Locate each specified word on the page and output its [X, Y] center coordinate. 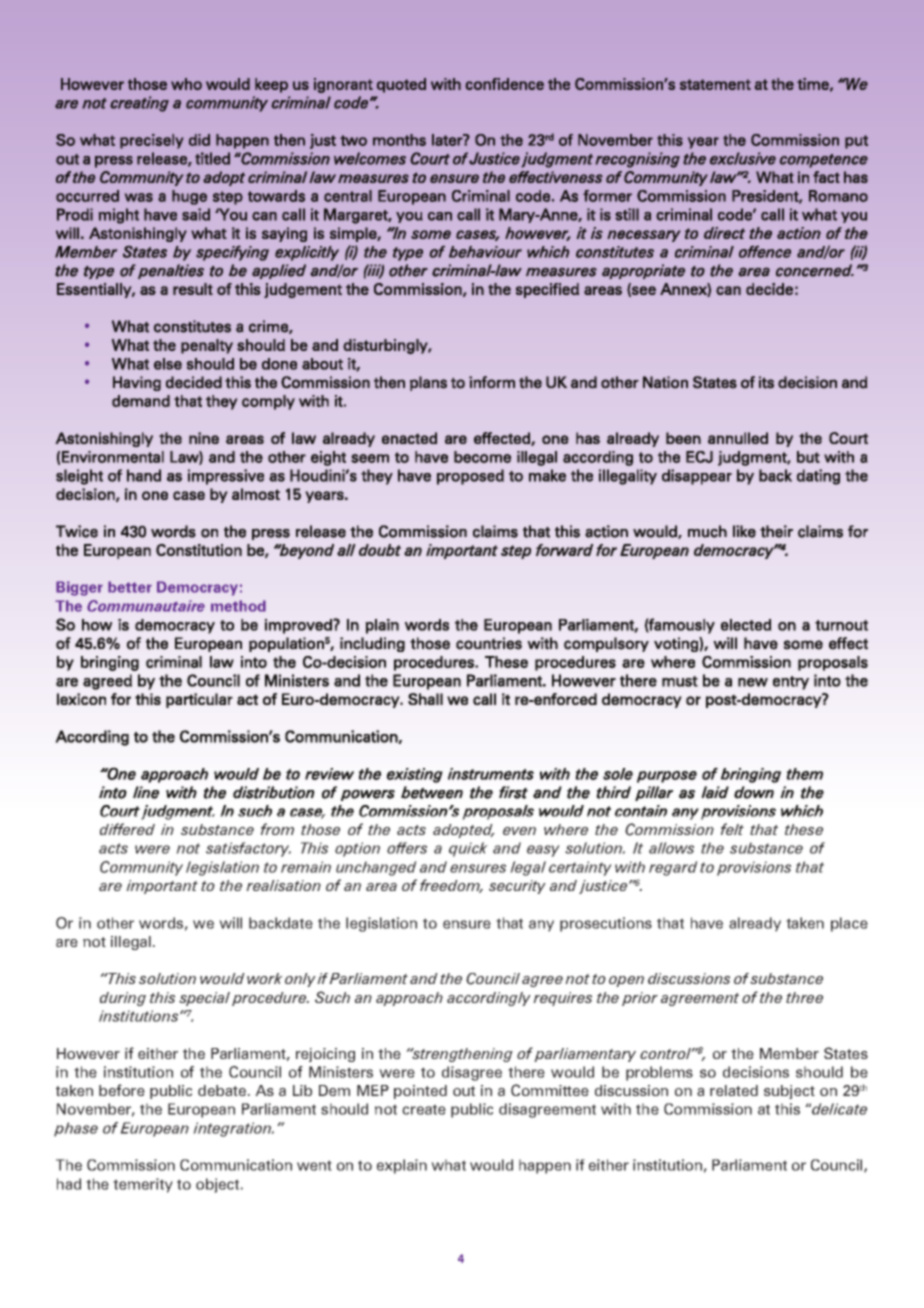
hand [144, 475]
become [482, 457]
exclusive [743, 158]
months [399, 140]
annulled [738, 438]
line [146, 792]
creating [139, 104]
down [754, 792]
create [424, 1109]
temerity [143, 1185]
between [432, 792]
